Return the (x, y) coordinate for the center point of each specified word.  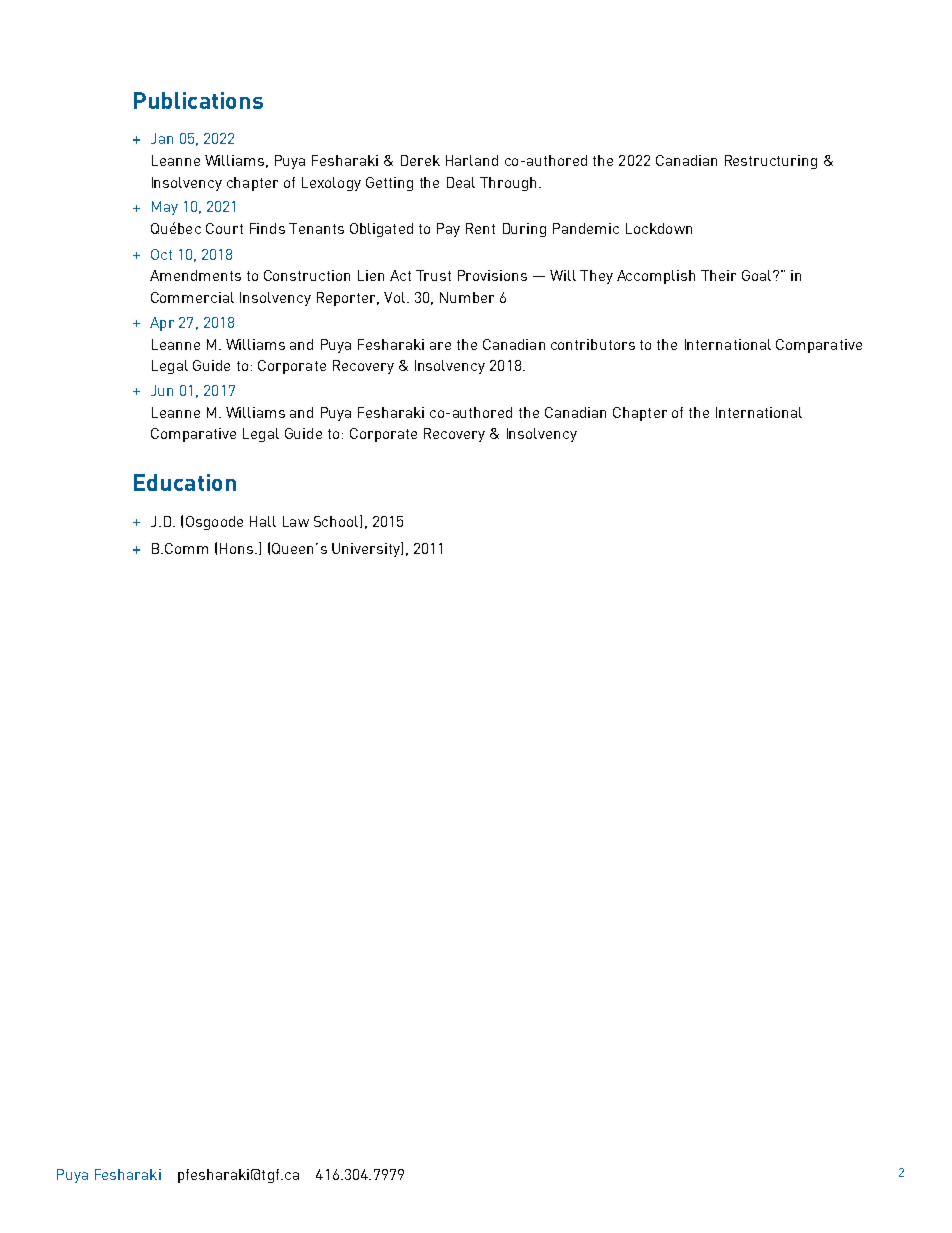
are (440, 346)
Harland (472, 160)
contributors (593, 344)
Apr (162, 324)
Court (224, 228)
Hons (238, 548)
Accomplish (656, 277)
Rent (480, 228)
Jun (162, 390)
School (337, 521)
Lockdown (659, 228)
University (367, 549)
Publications (198, 100)
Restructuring (771, 162)
